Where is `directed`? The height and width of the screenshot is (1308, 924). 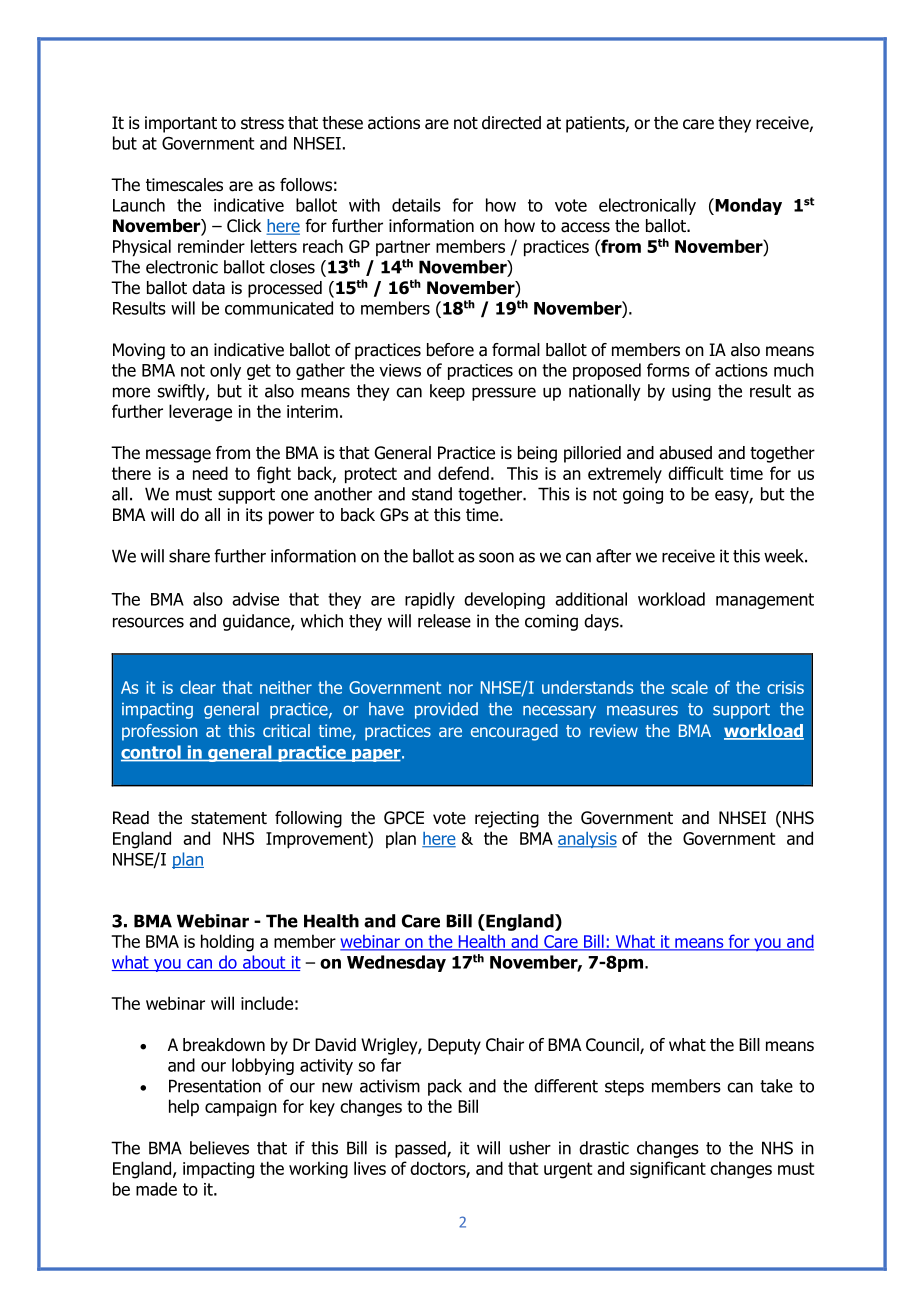 directed is located at coordinates (511, 123).
